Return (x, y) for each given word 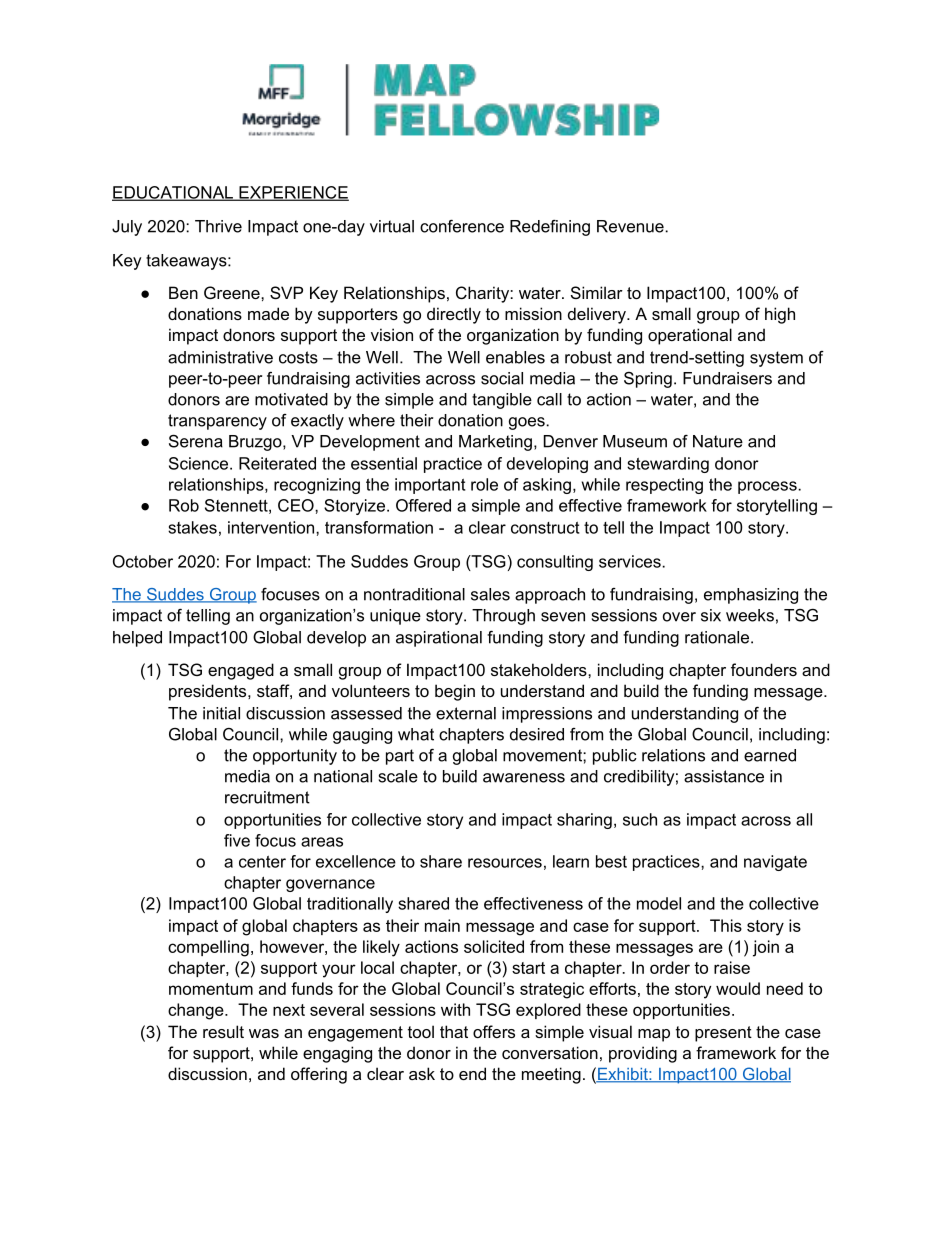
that (454, 1031)
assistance (724, 776)
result (223, 1031)
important (430, 486)
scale (398, 776)
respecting (664, 486)
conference (462, 226)
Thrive (218, 226)
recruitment (267, 797)
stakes (192, 527)
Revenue (631, 226)
